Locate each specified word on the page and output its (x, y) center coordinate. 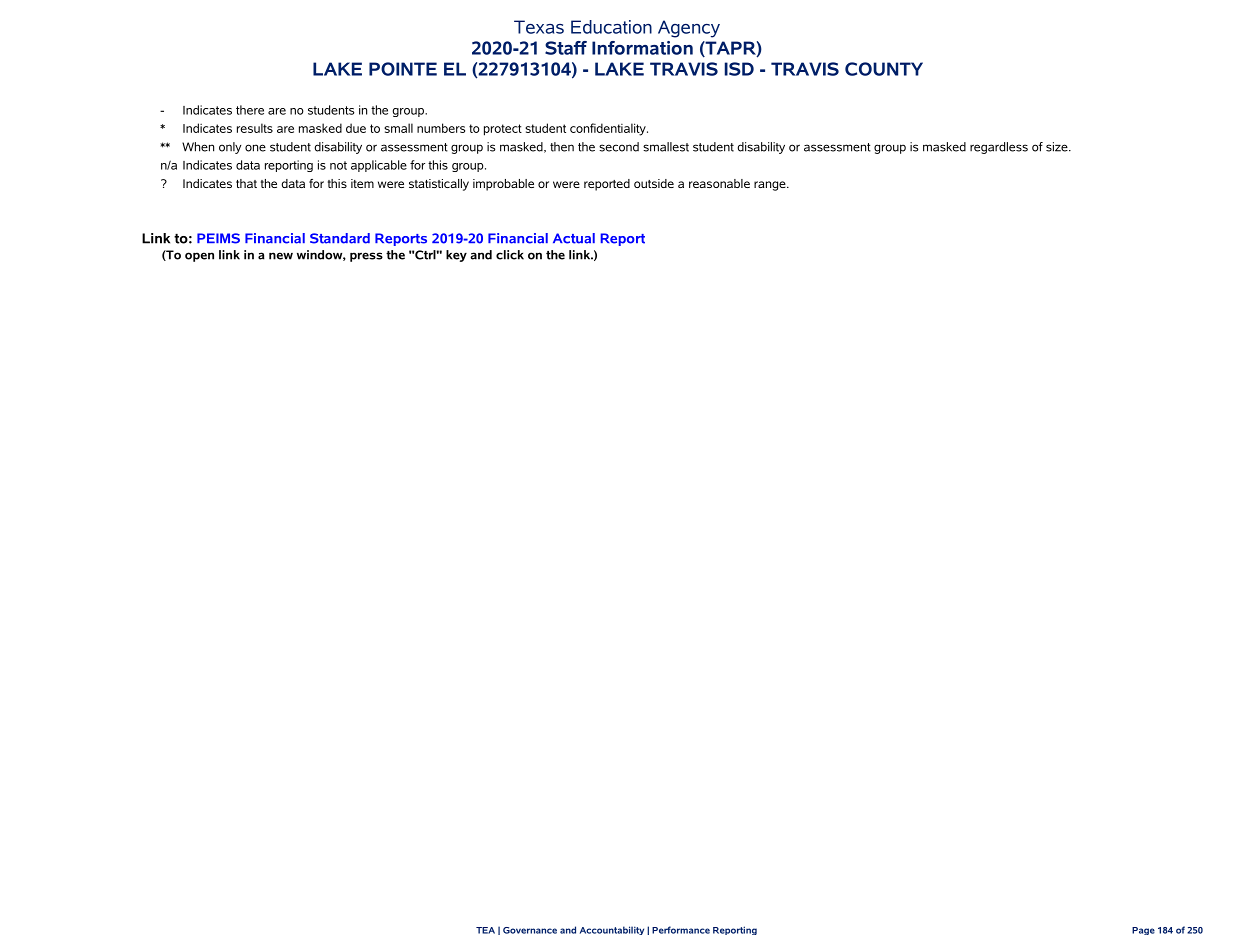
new (281, 256)
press (366, 257)
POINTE (403, 69)
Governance (530, 930)
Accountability (612, 930)
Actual (574, 238)
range (771, 186)
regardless (999, 148)
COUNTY (884, 69)
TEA (485, 930)
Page (1143, 931)
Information (642, 48)
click (510, 255)
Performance (681, 930)
